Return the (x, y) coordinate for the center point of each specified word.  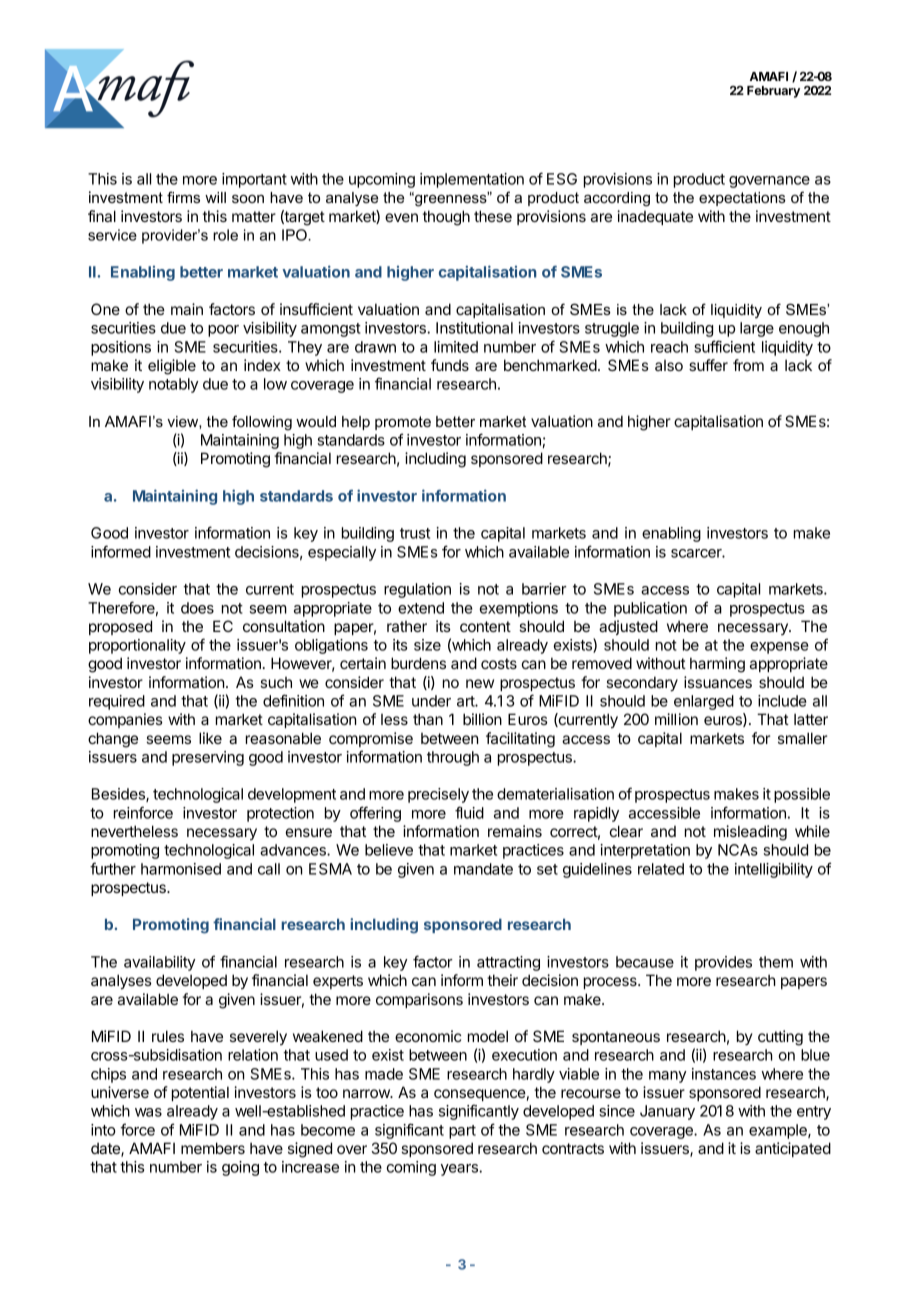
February (773, 92)
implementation (472, 180)
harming (717, 665)
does (197, 608)
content (485, 626)
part (462, 1132)
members (213, 1148)
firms (183, 197)
